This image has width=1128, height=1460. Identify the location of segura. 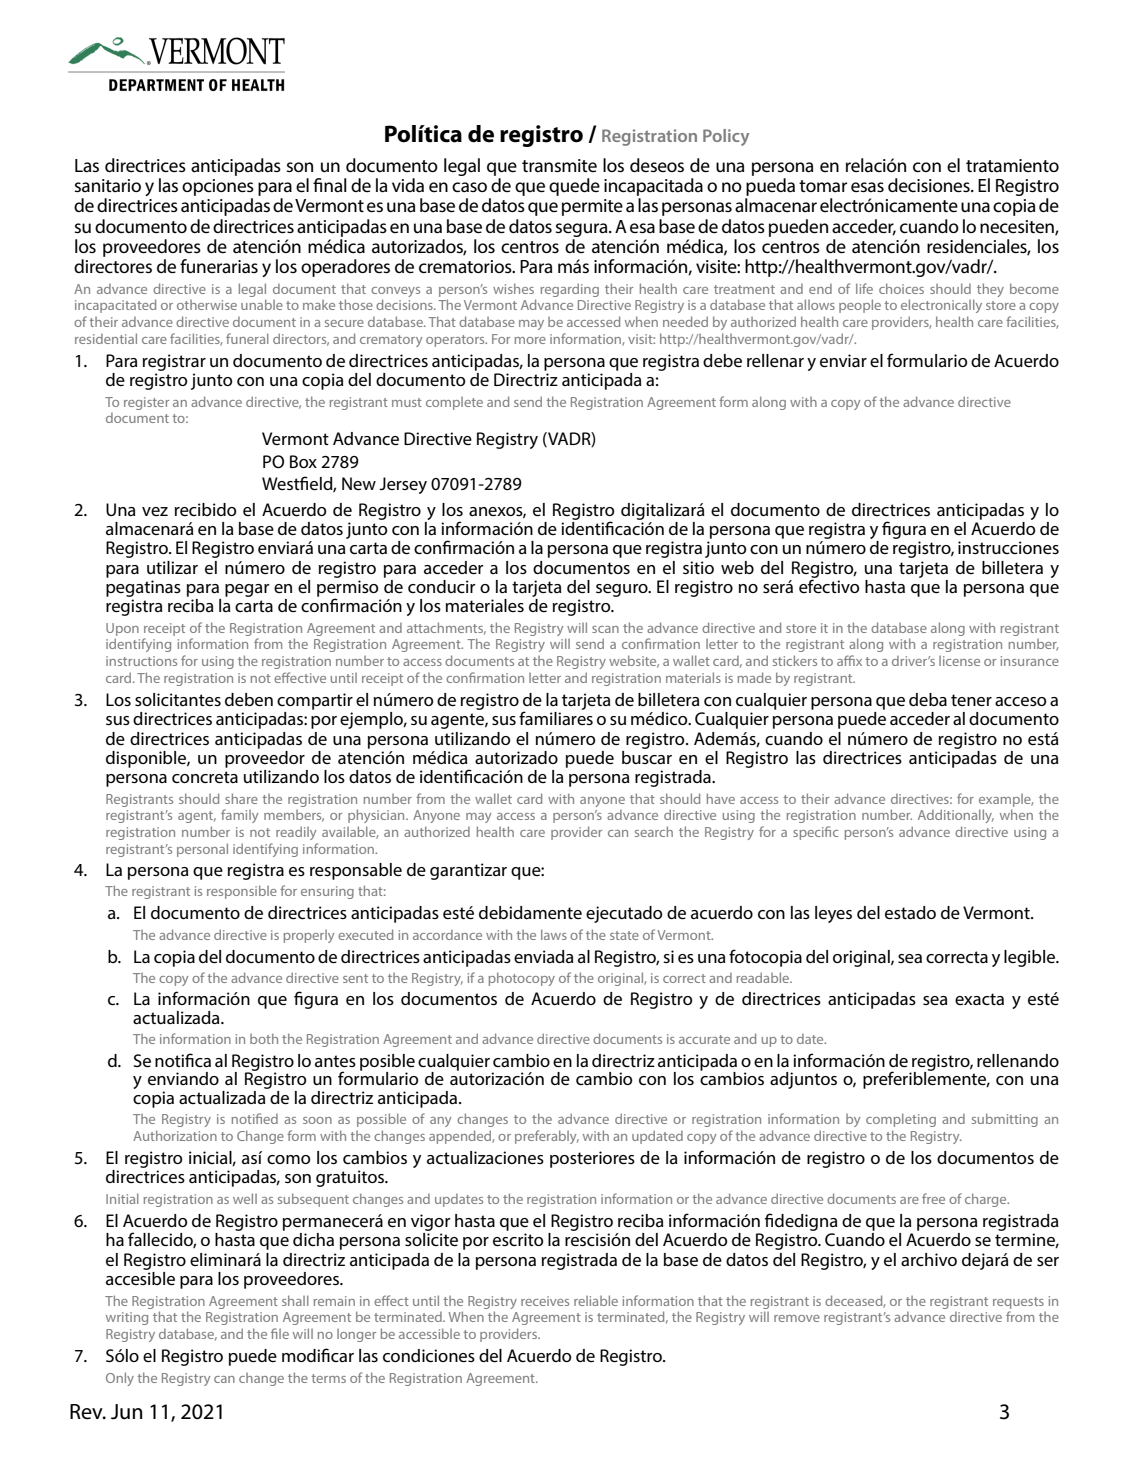
(583, 230).
